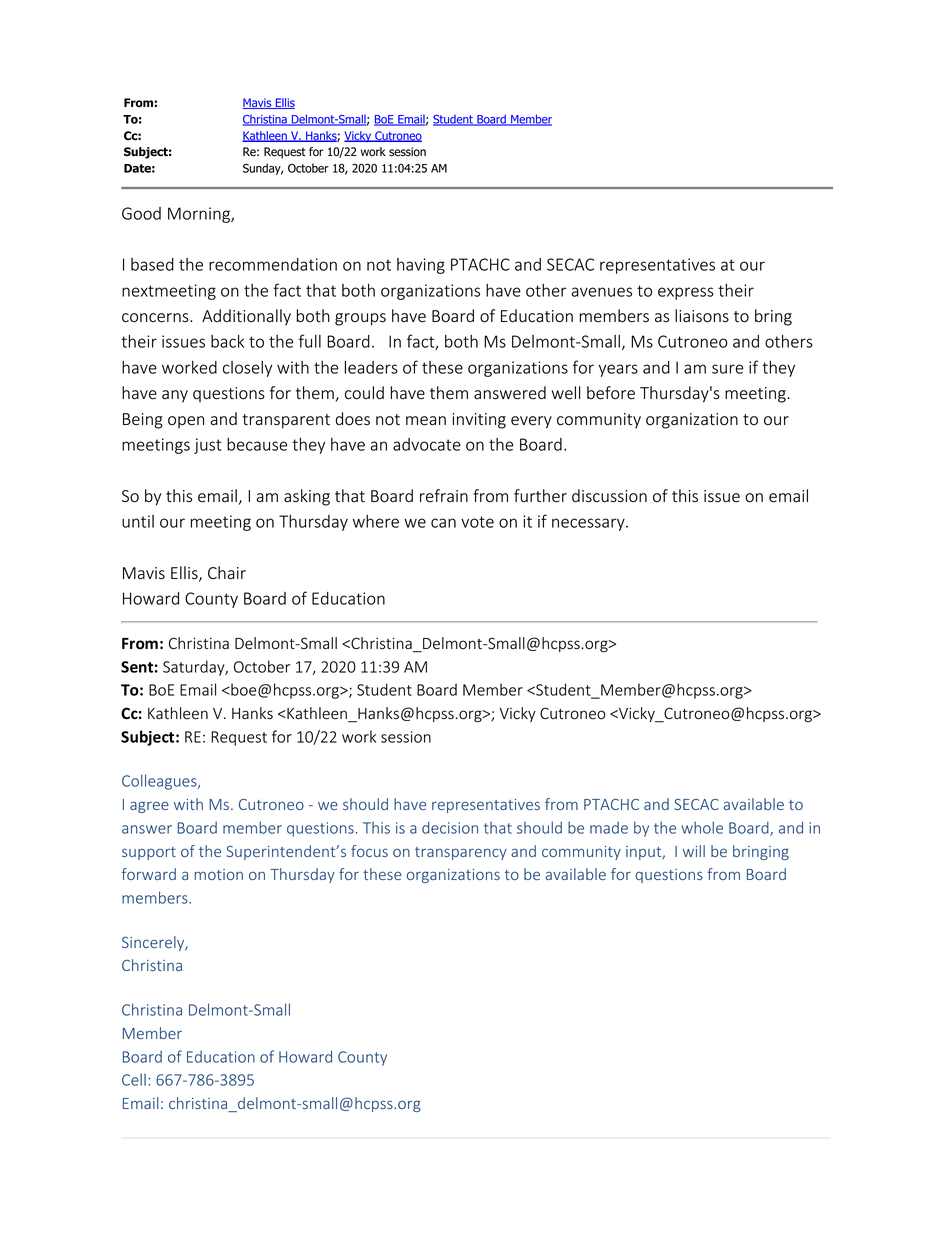 The width and height of the image is (952, 1233). Describe the element at coordinates (134, 1079) in the image. I see `Cell` at that location.
